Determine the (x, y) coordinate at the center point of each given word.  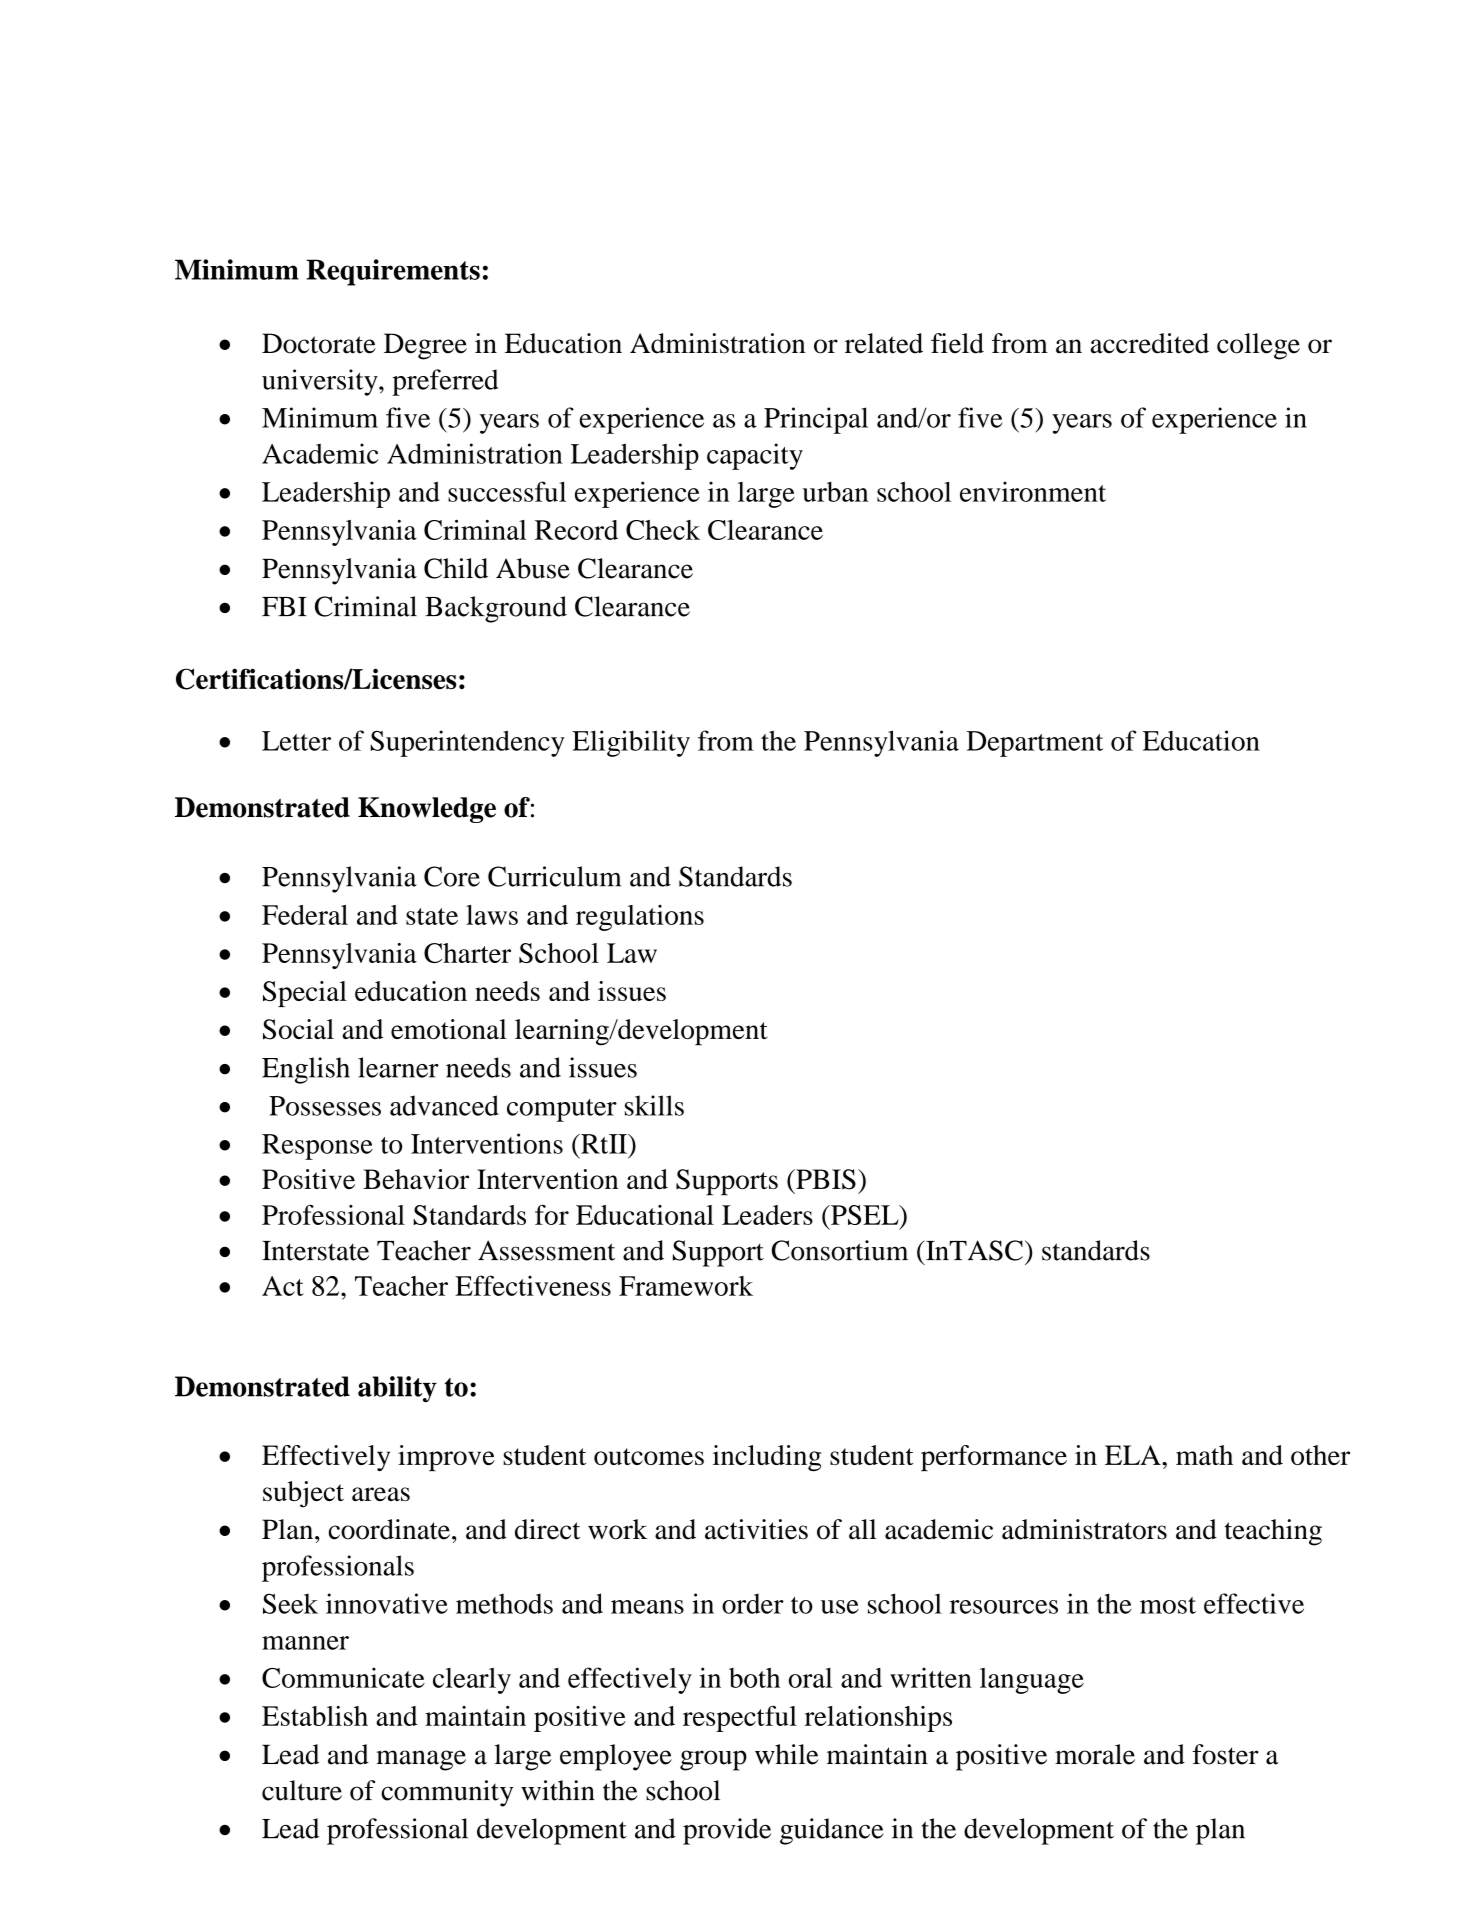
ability (397, 1389)
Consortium (840, 1250)
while (786, 1754)
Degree (425, 346)
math (1204, 1455)
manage (421, 1760)
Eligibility (631, 743)
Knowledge (427, 810)
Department (1034, 744)
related (884, 343)
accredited (1150, 343)
